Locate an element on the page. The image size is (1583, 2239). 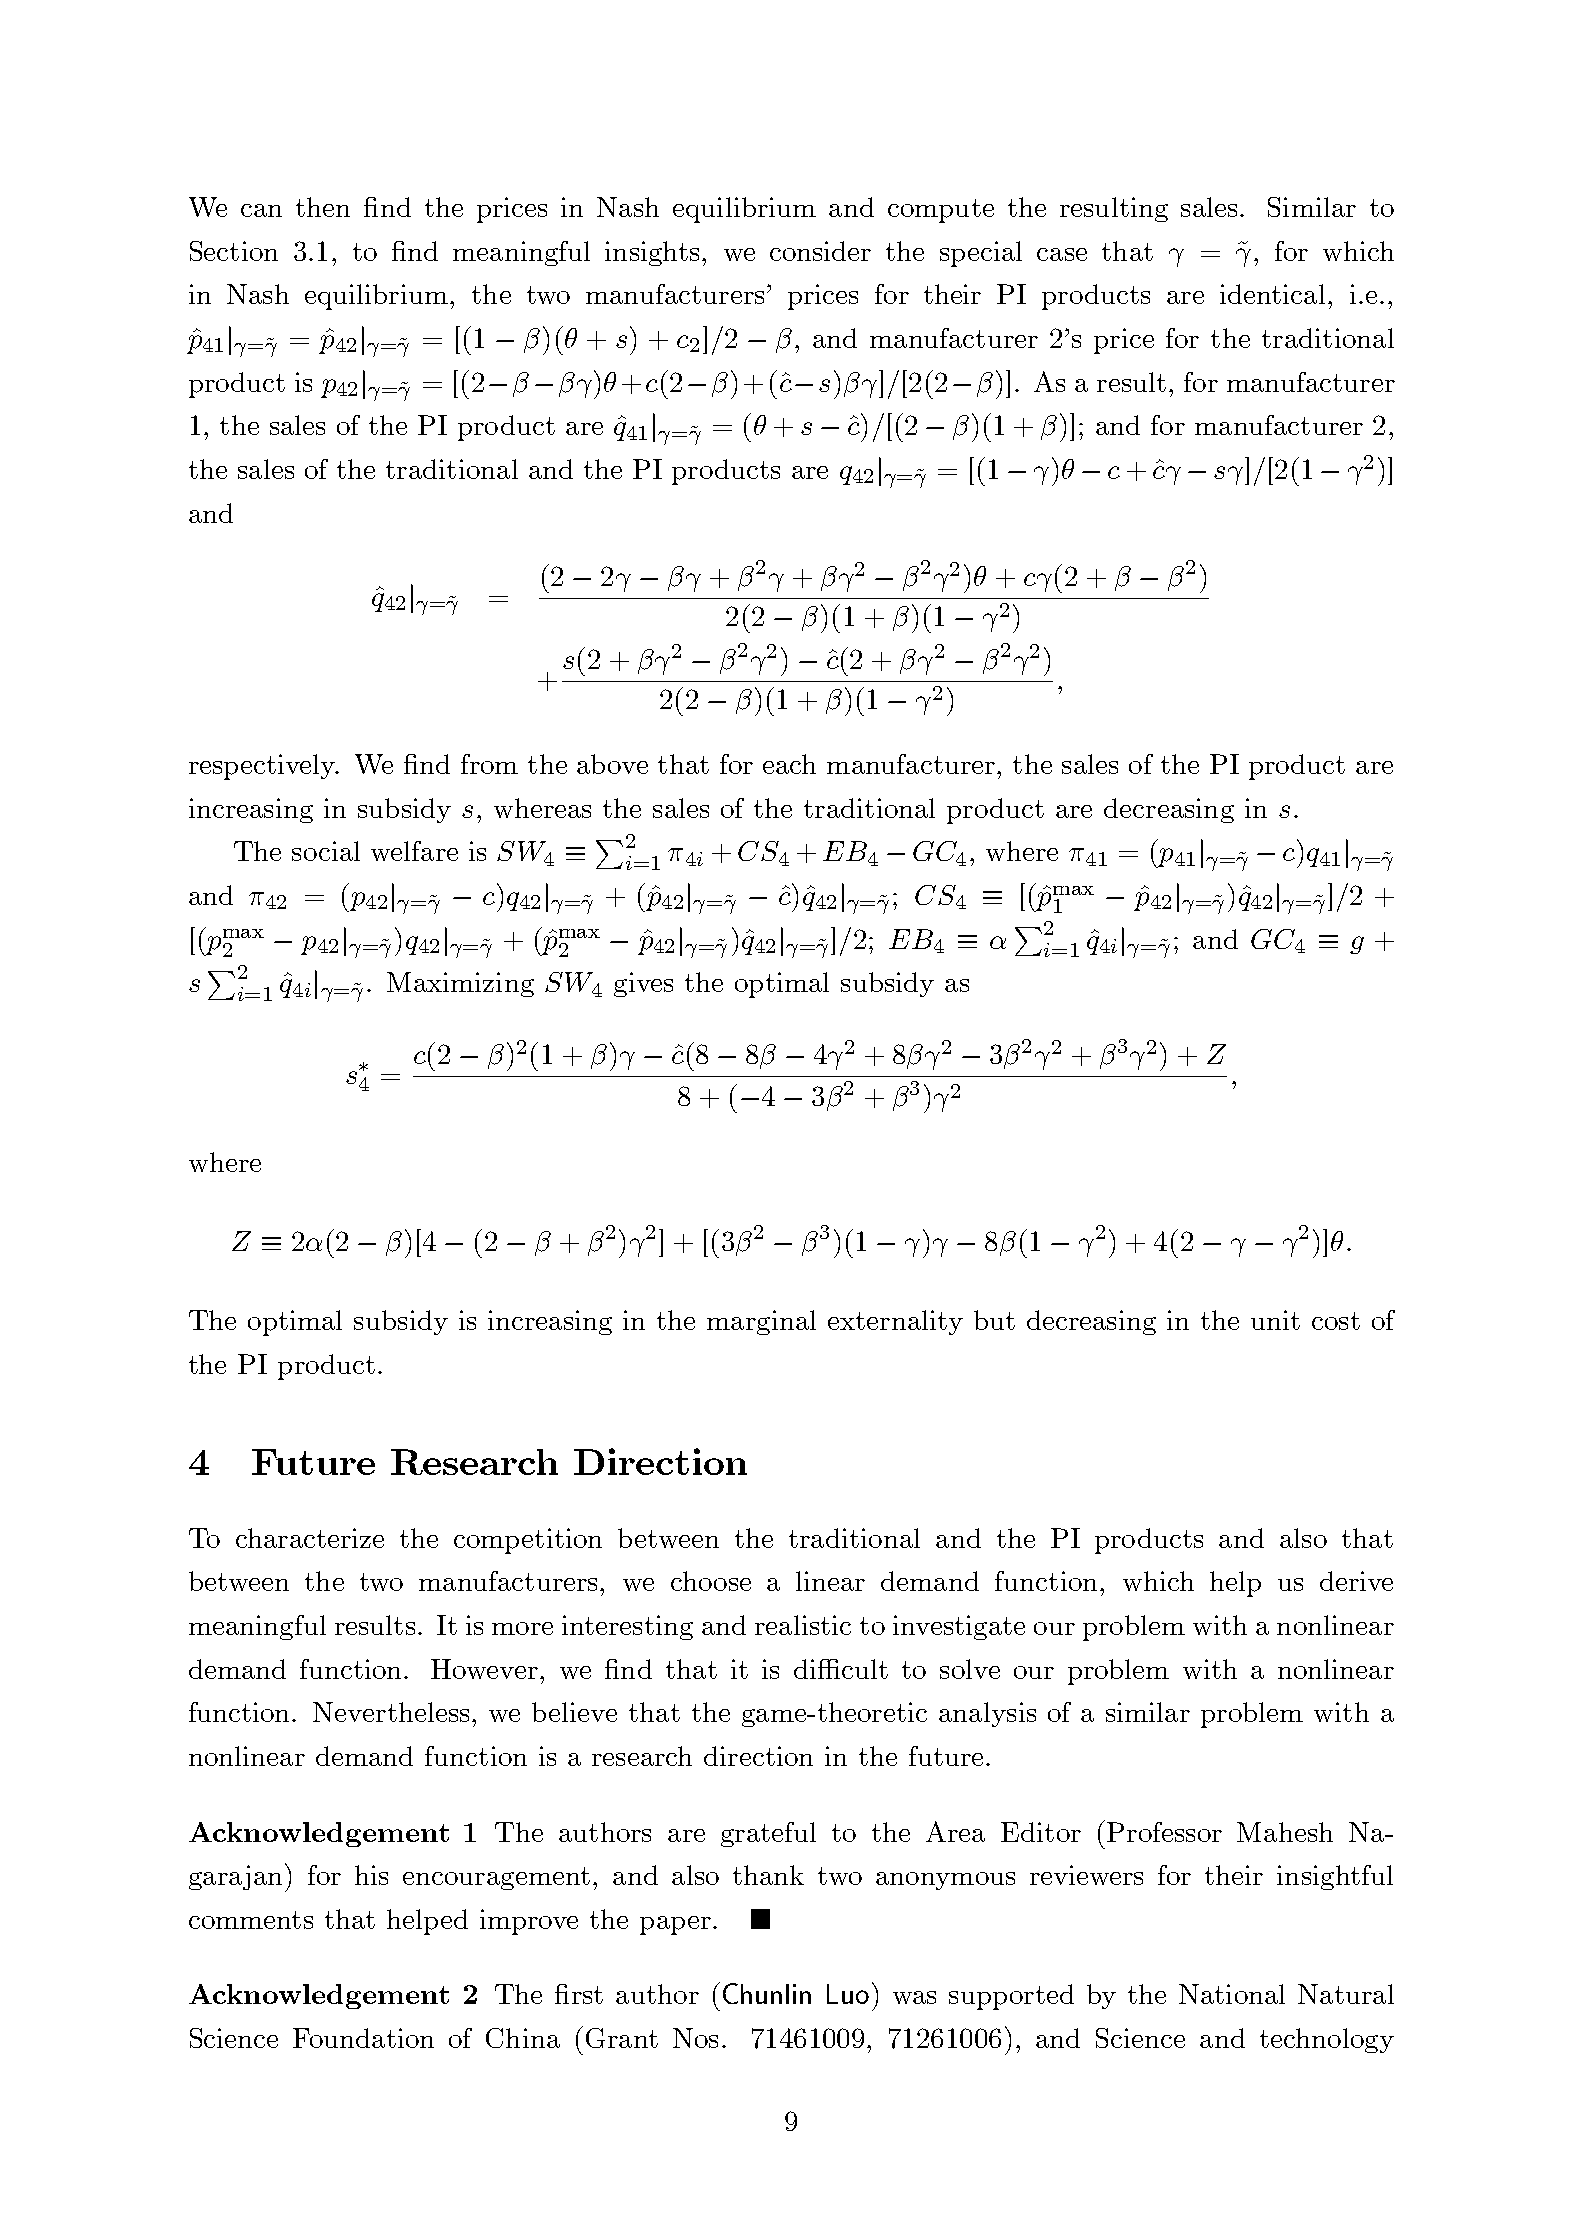
each is located at coordinates (789, 764).
